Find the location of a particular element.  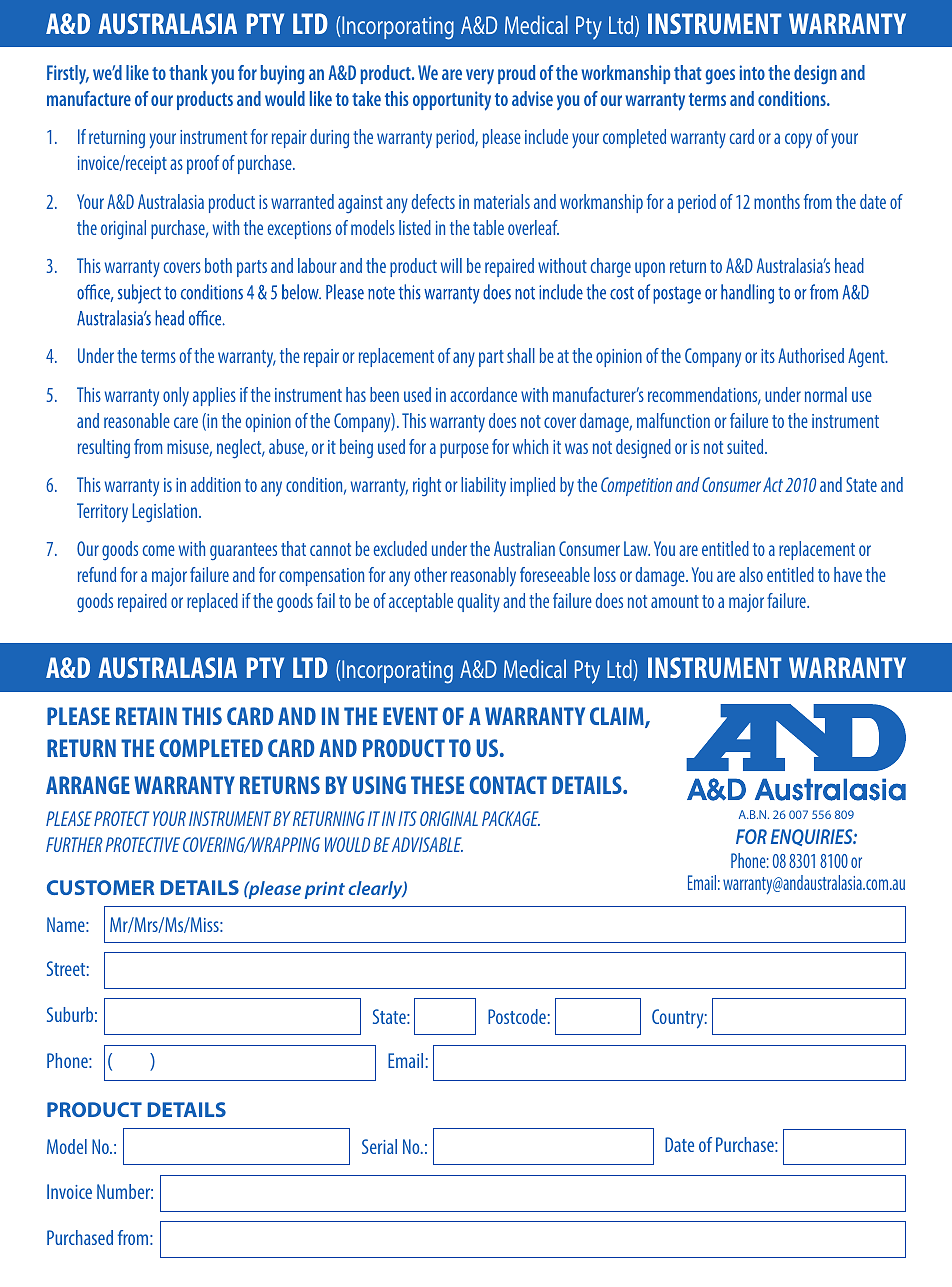

into is located at coordinates (752, 72).
